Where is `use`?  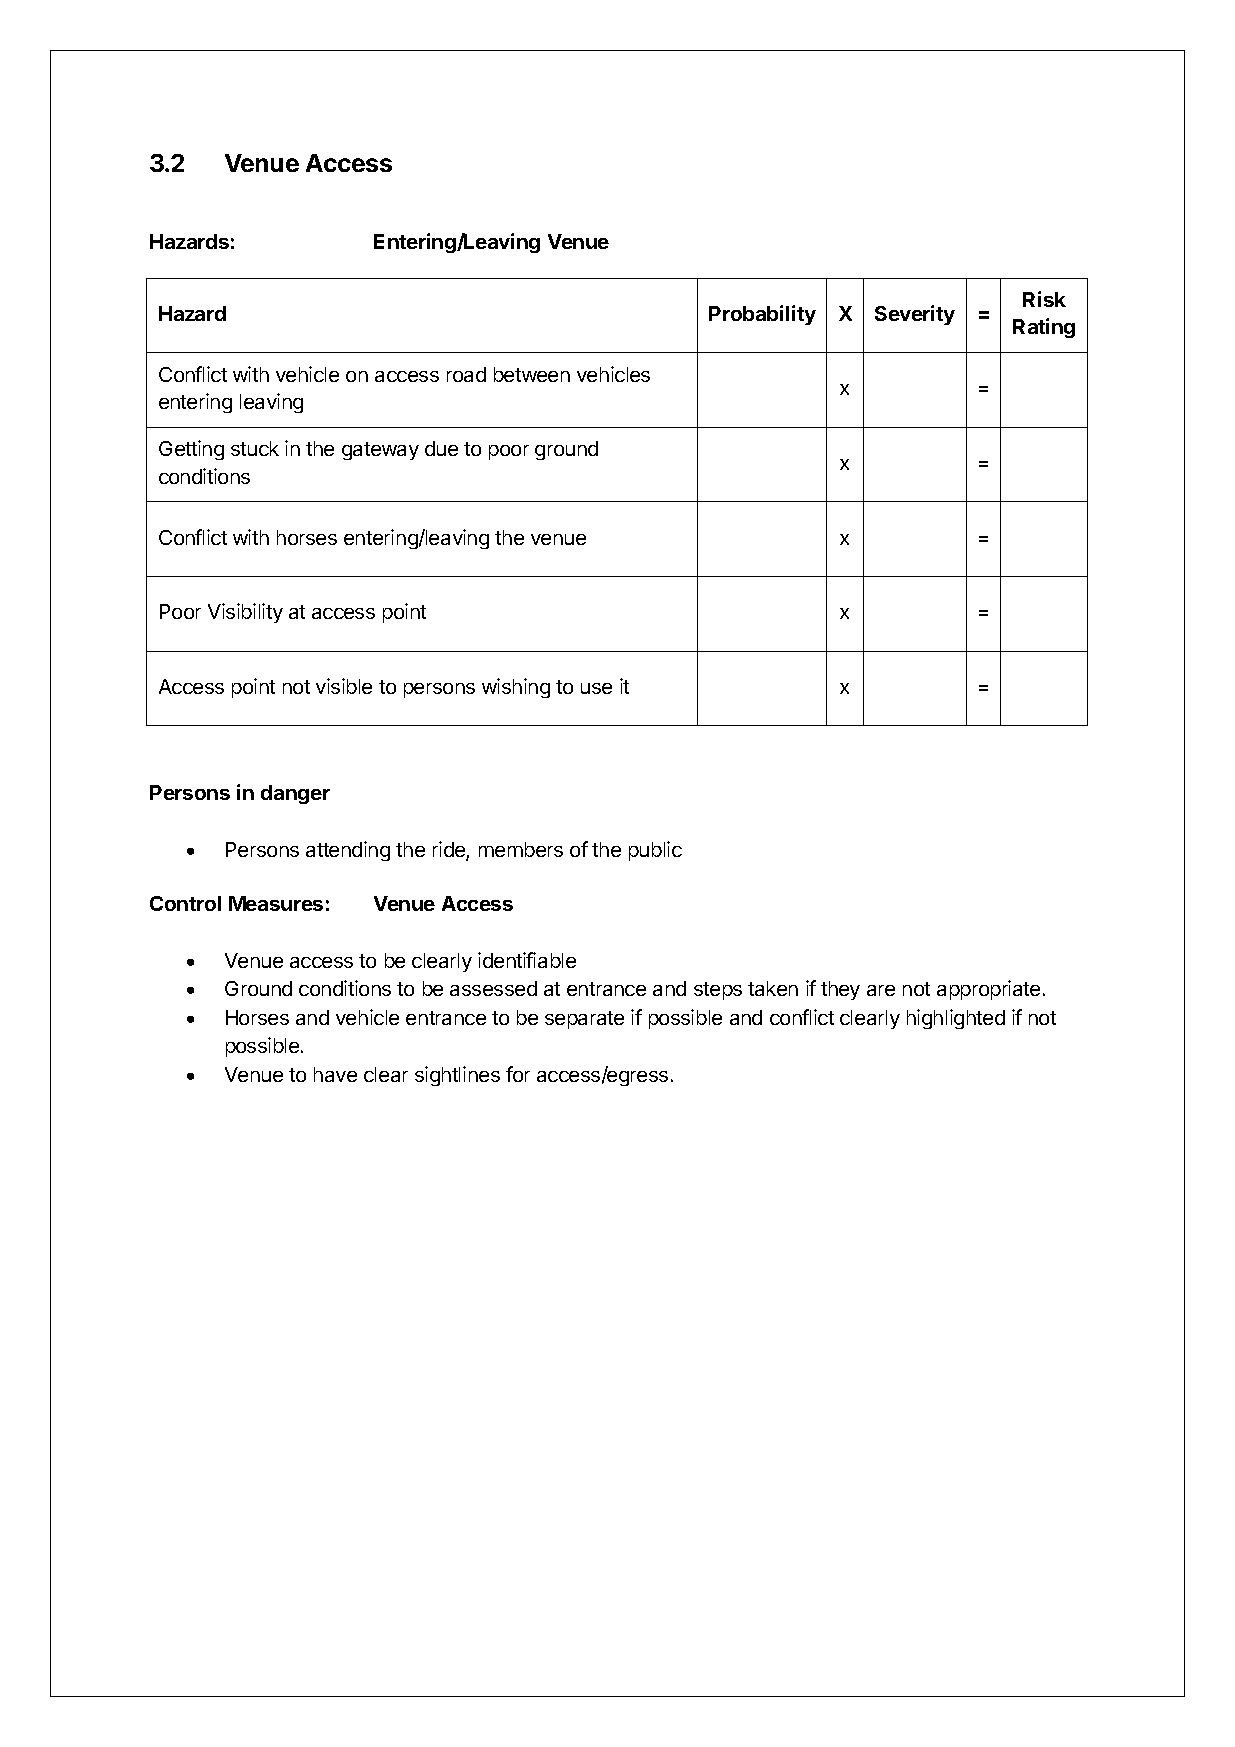
use is located at coordinates (596, 688).
